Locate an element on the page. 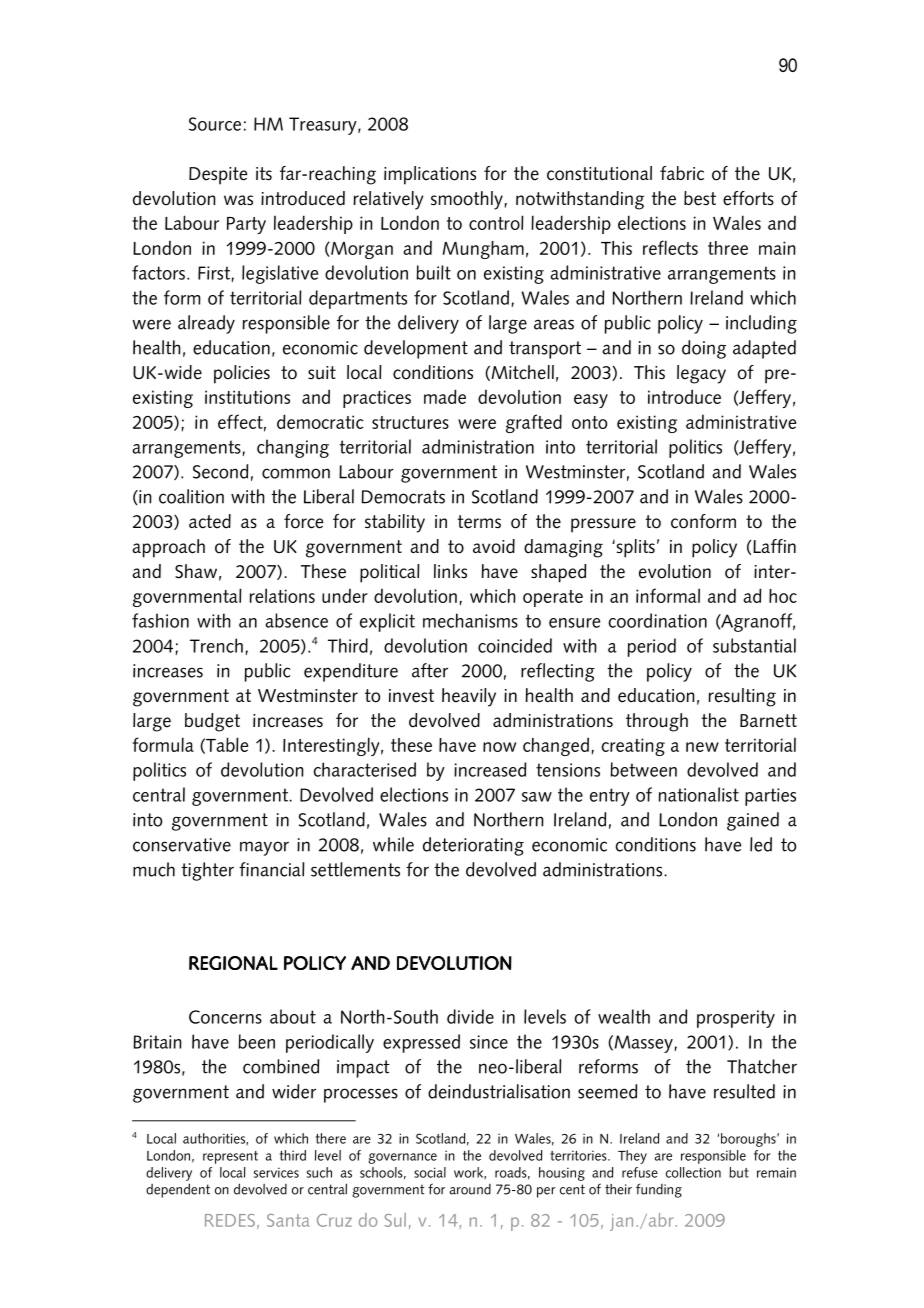 Image resolution: width=924 pixels, height=1308 pixels. legacy is located at coordinates (701, 374).
